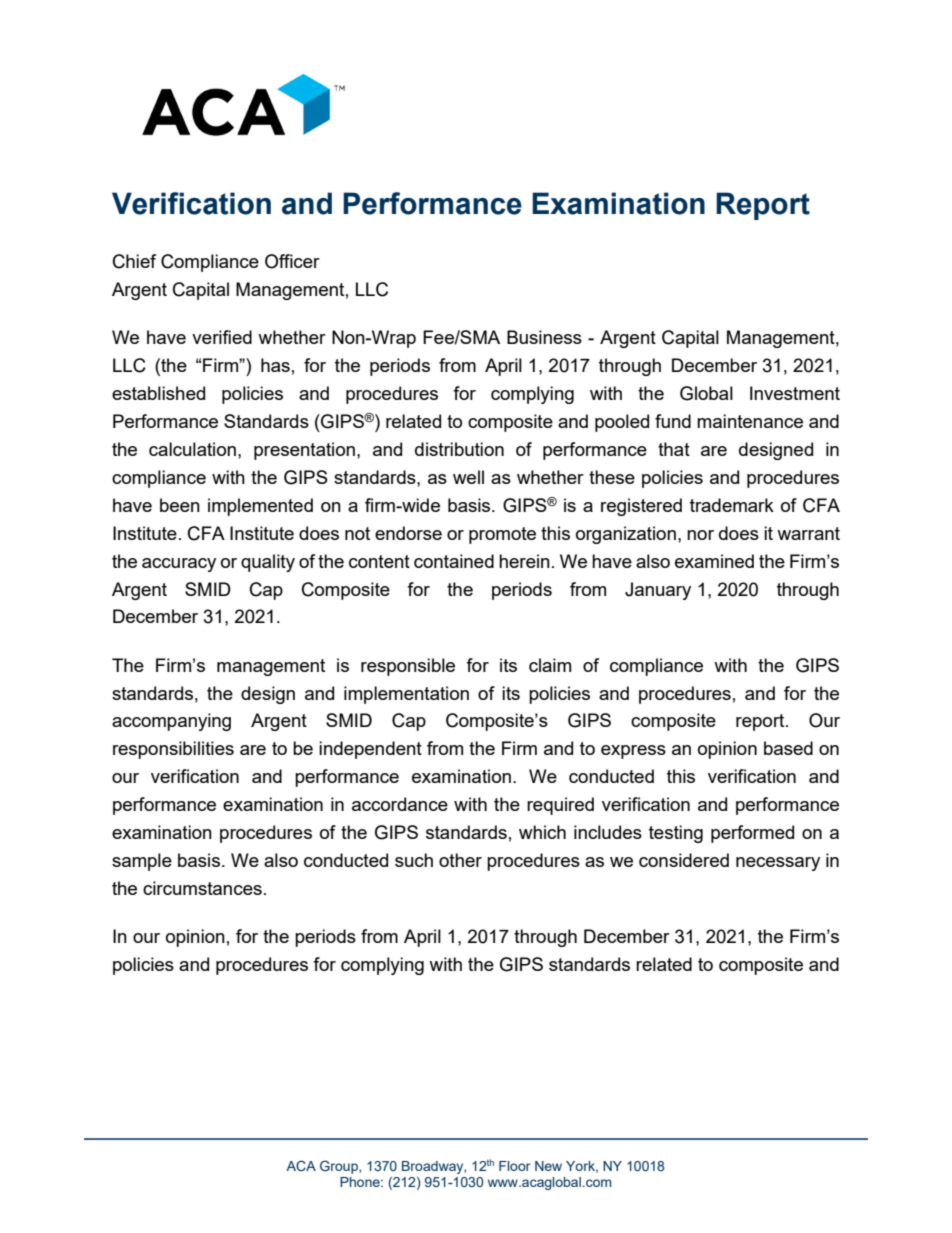  What do you see at coordinates (795, 393) in the screenshot?
I see `Investment` at bounding box center [795, 393].
